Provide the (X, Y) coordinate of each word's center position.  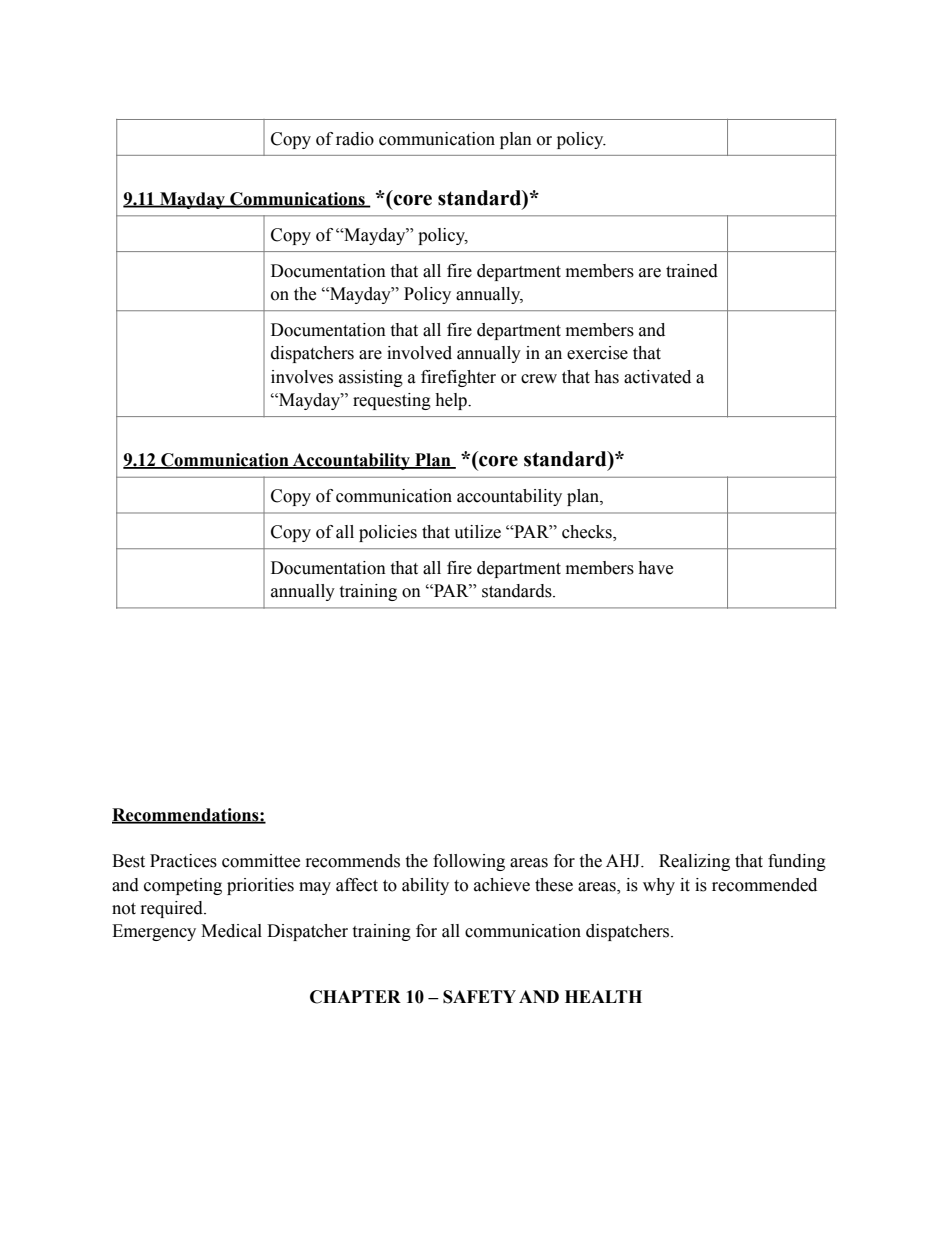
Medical (231, 931)
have (655, 568)
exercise (597, 353)
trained (692, 271)
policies (388, 533)
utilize (477, 532)
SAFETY (479, 997)
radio (355, 139)
